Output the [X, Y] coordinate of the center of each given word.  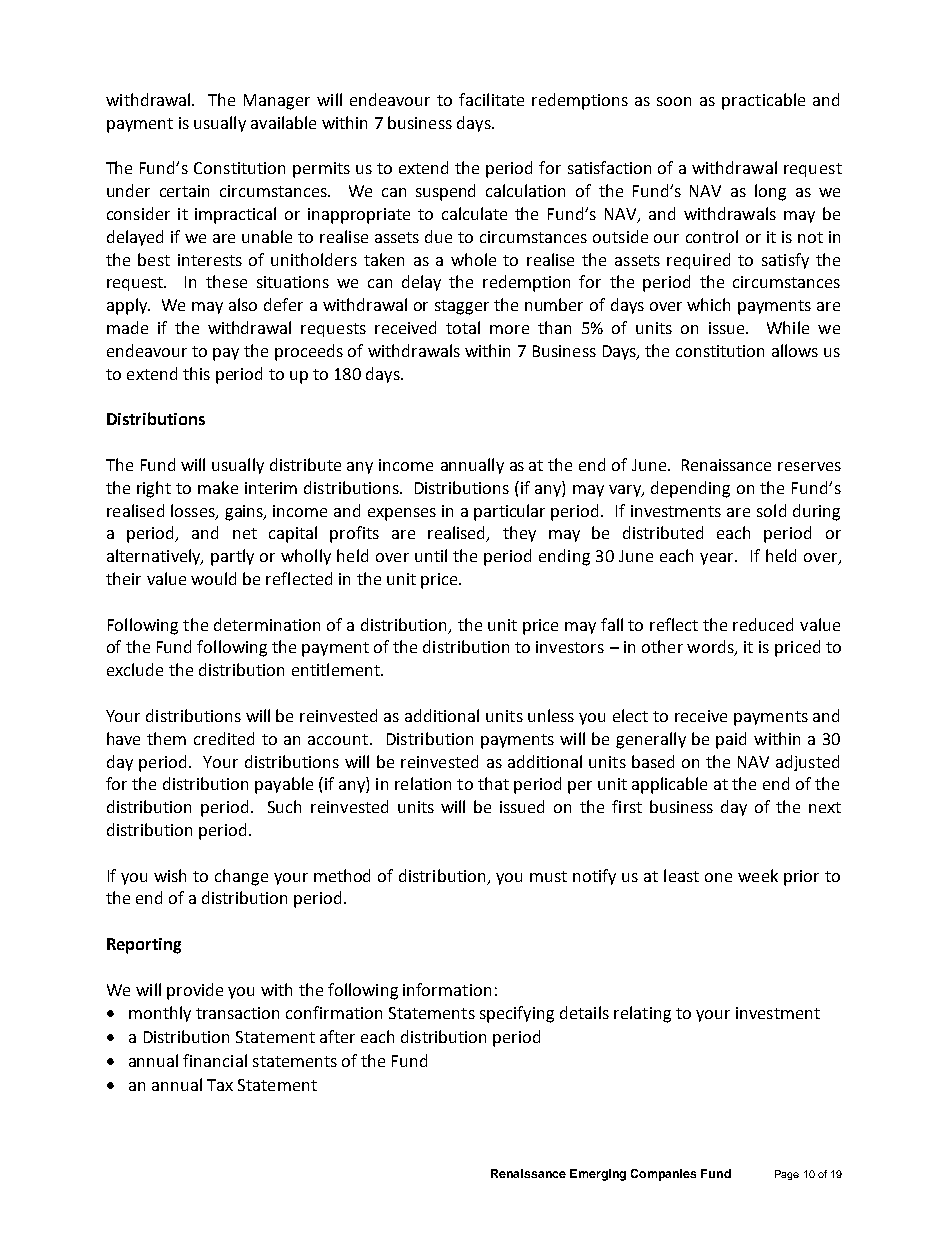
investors [570, 647]
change [241, 877]
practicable [763, 101]
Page [787, 1175]
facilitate [491, 99]
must [548, 876]
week [758, 875]
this [196, 373]
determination [267, 624]
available [283, 122]
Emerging [598, 1175]
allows [795, 350]
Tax [220, 1085]
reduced [763, 624]
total [463, 327]
